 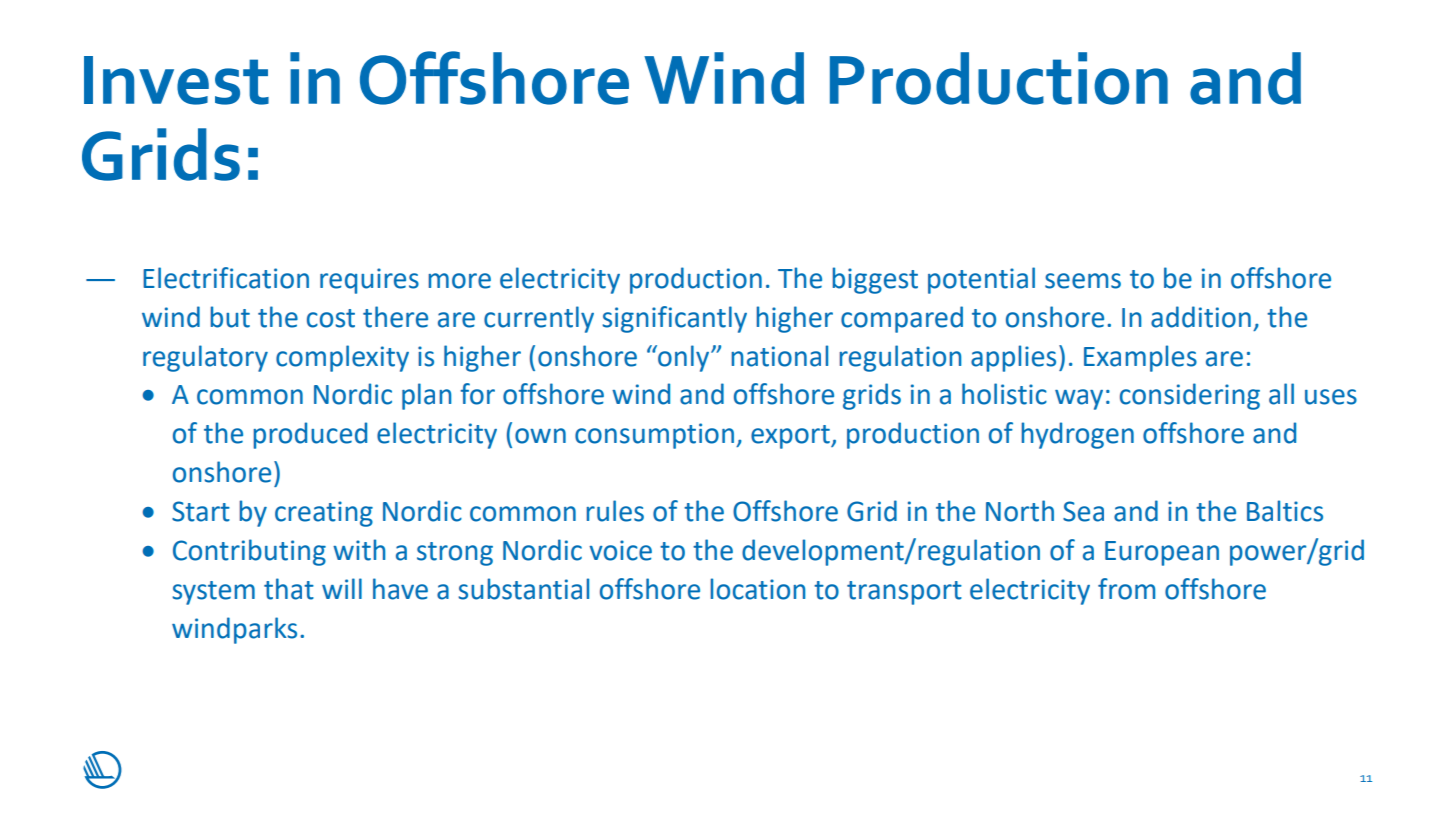 What do you see at coordinates (1126, 589) in the page?
I see `from` at bounding box center [1126, 589].
